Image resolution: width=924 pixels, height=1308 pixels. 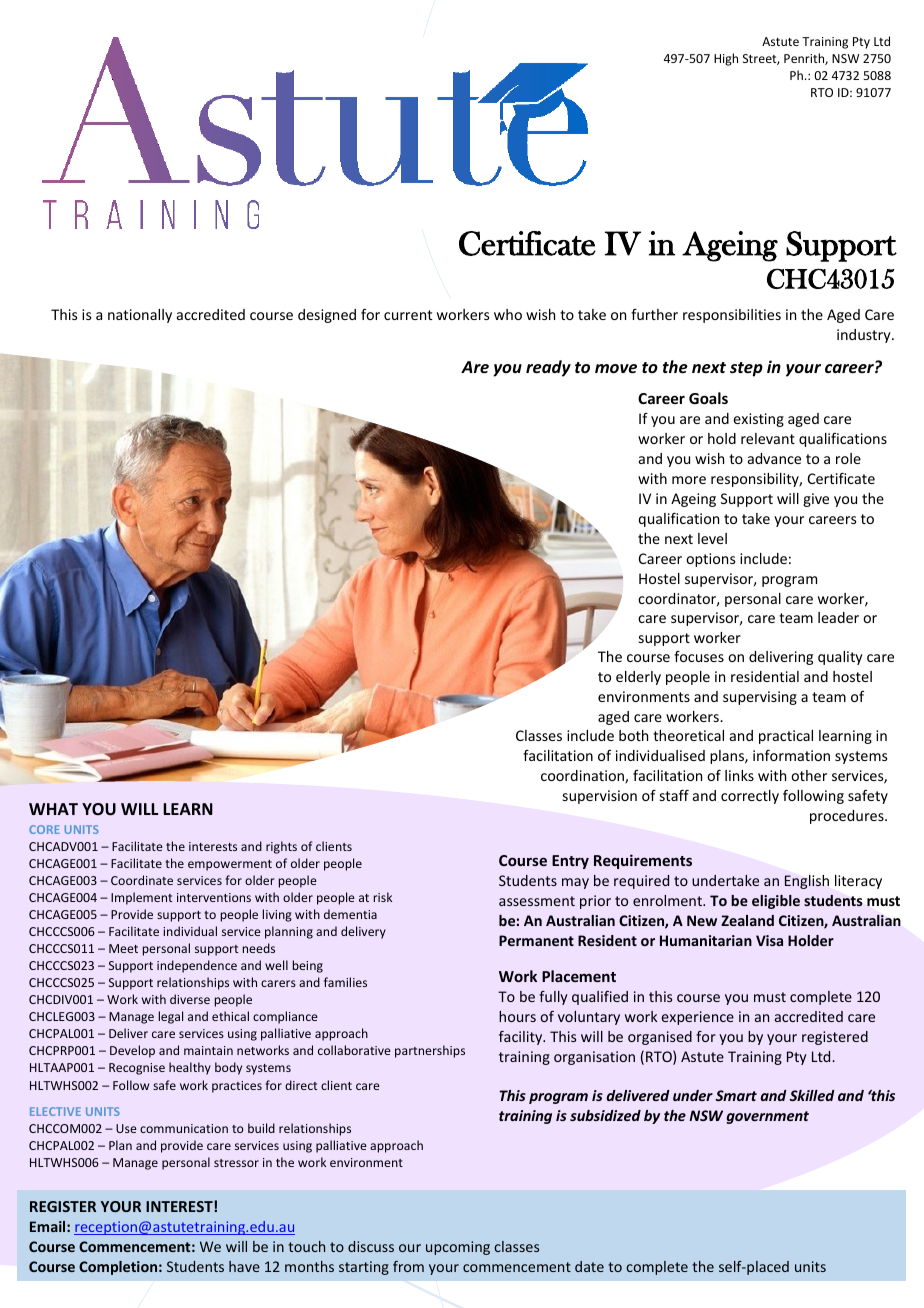 What do you see at coordinates (536, 940) in the screenshot?
I see `Permanent` at bounding box center [536, 940].
